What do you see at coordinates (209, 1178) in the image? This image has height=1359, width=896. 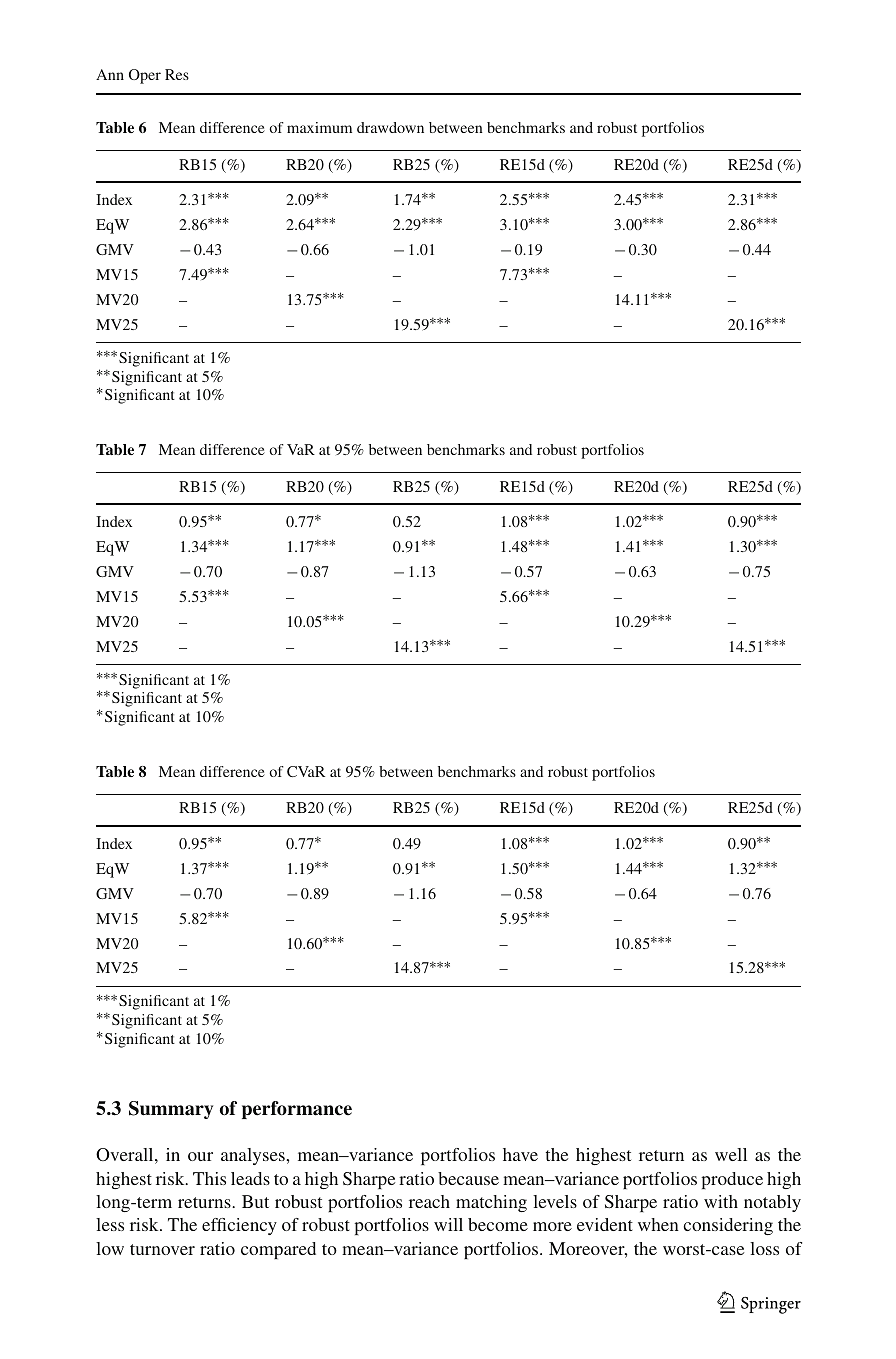 I see `This` at bounding box center [209, 1178].
